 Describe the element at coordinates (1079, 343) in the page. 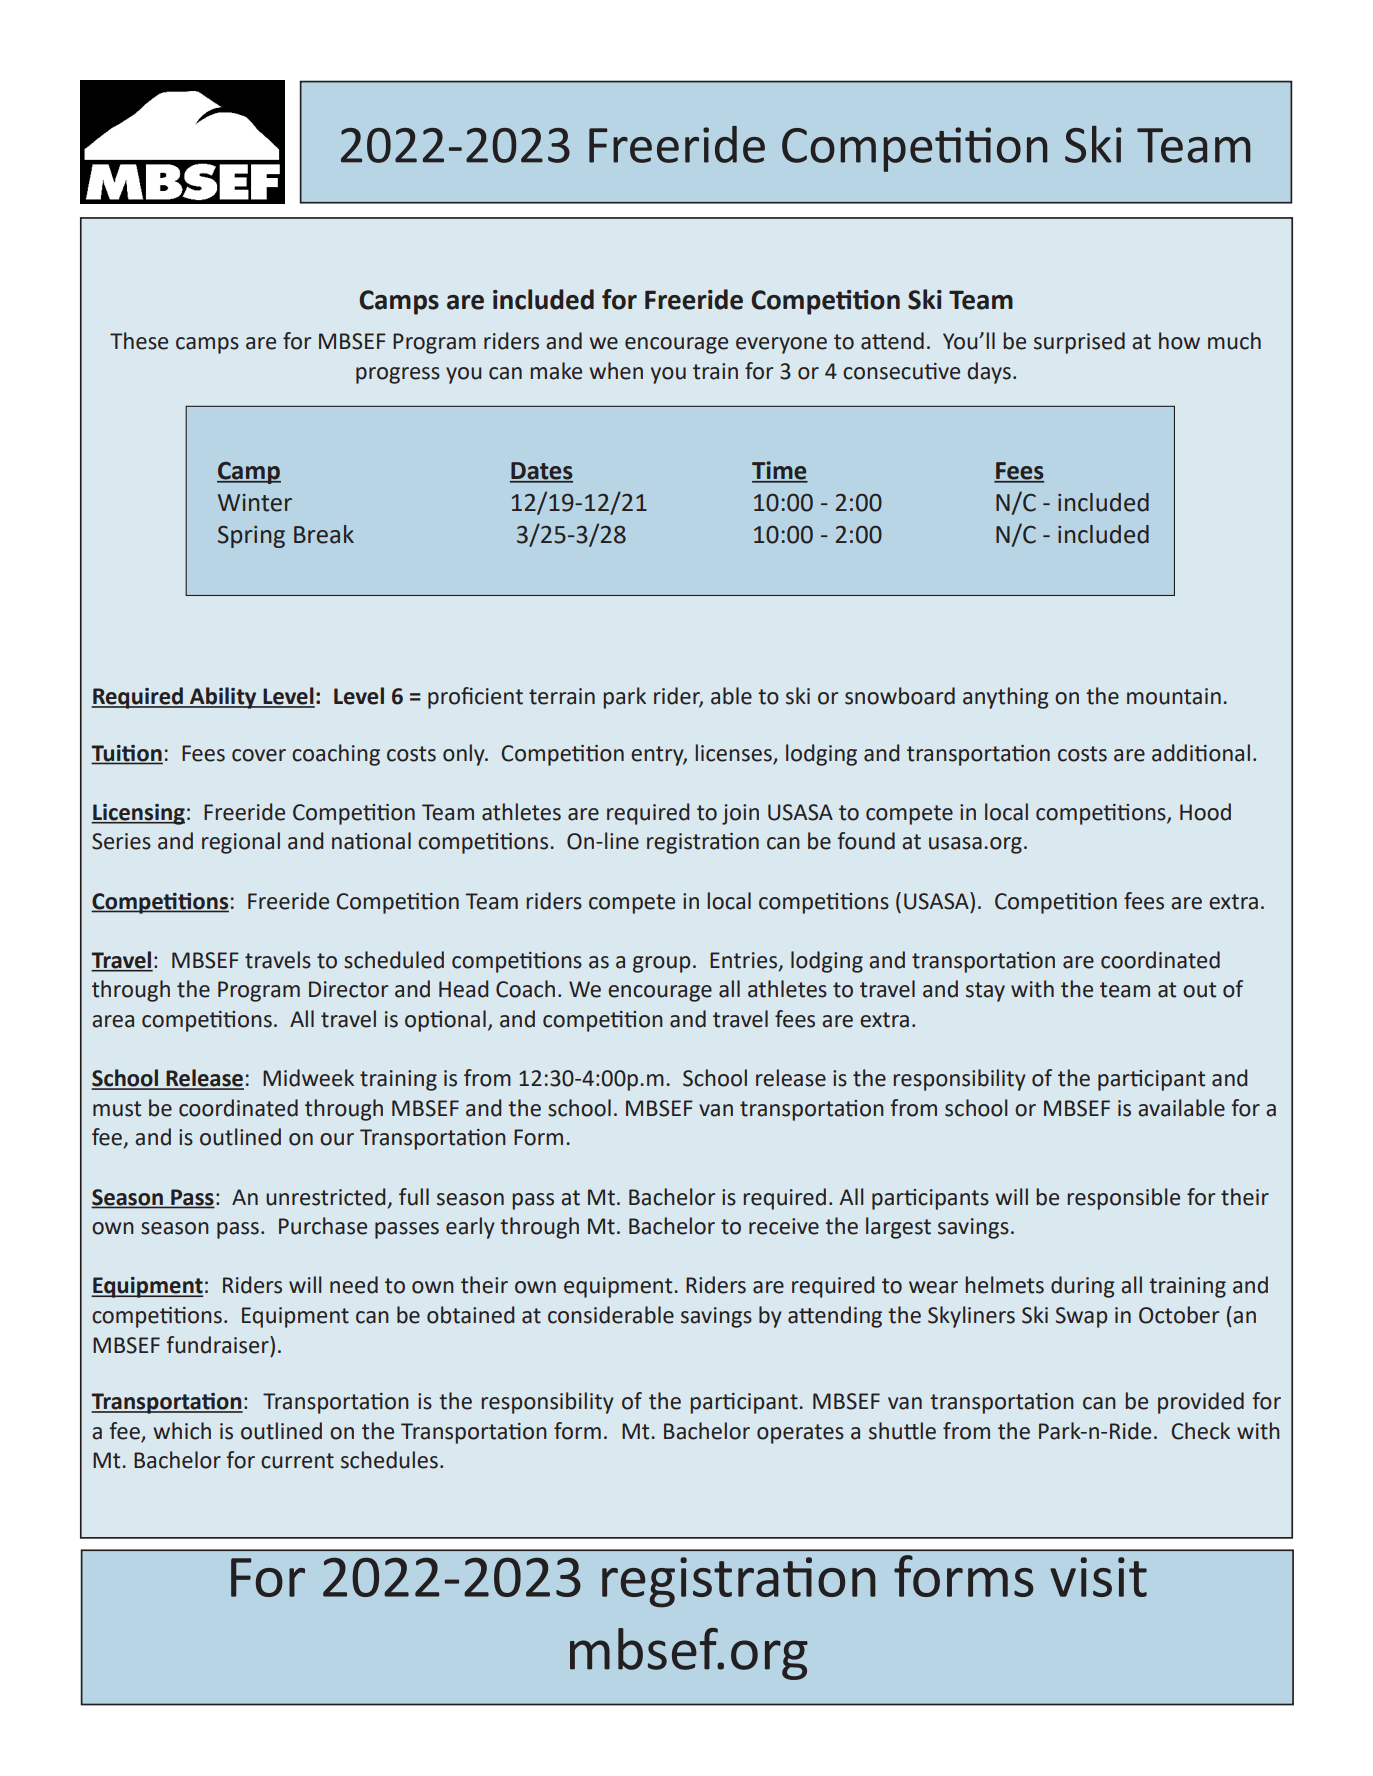

I see `surprised` at that location.
